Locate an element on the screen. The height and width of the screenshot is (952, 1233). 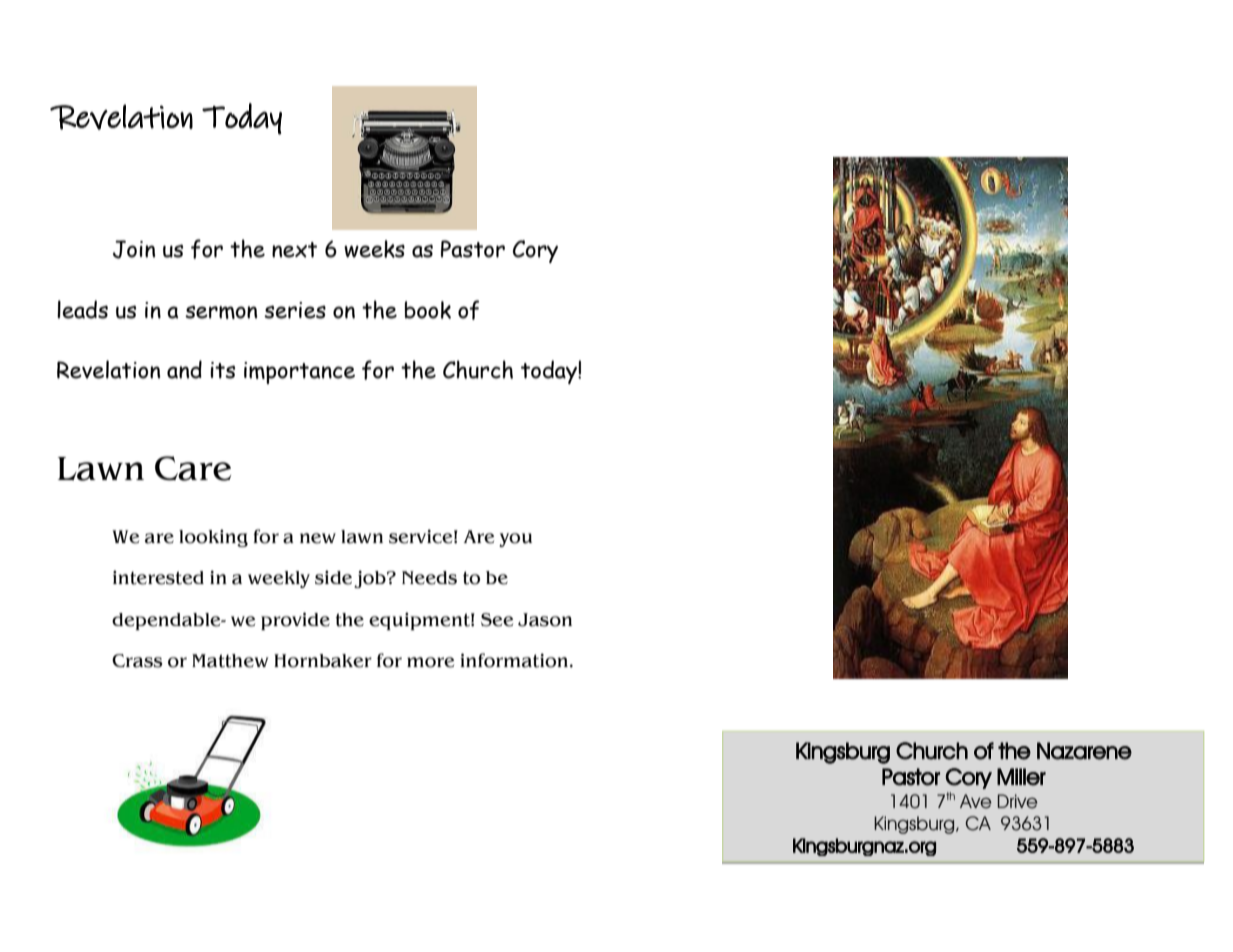
Matthew is located at coordinates (230, 661).
